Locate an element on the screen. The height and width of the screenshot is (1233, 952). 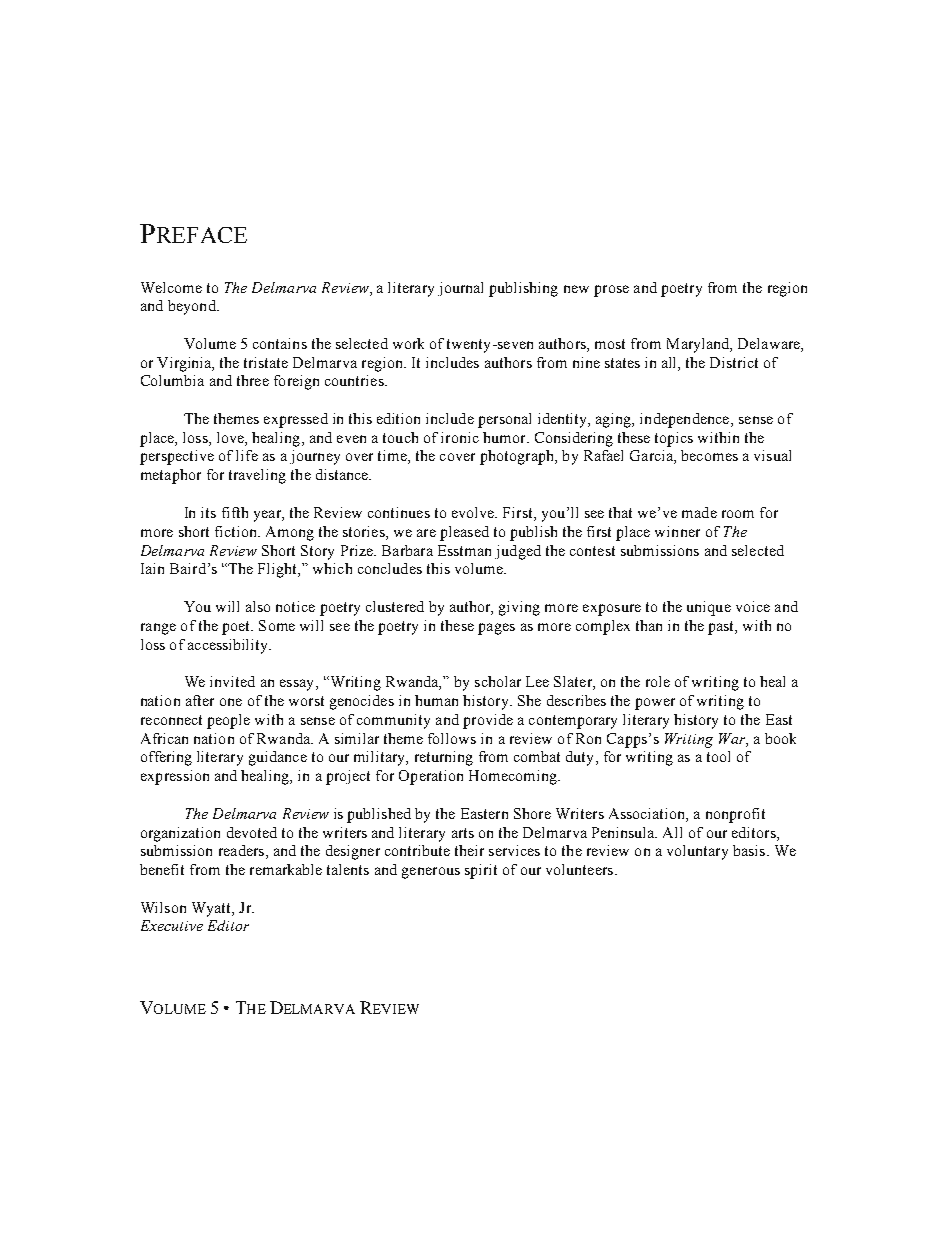
Wilson is located at coordinates (163, 907).
